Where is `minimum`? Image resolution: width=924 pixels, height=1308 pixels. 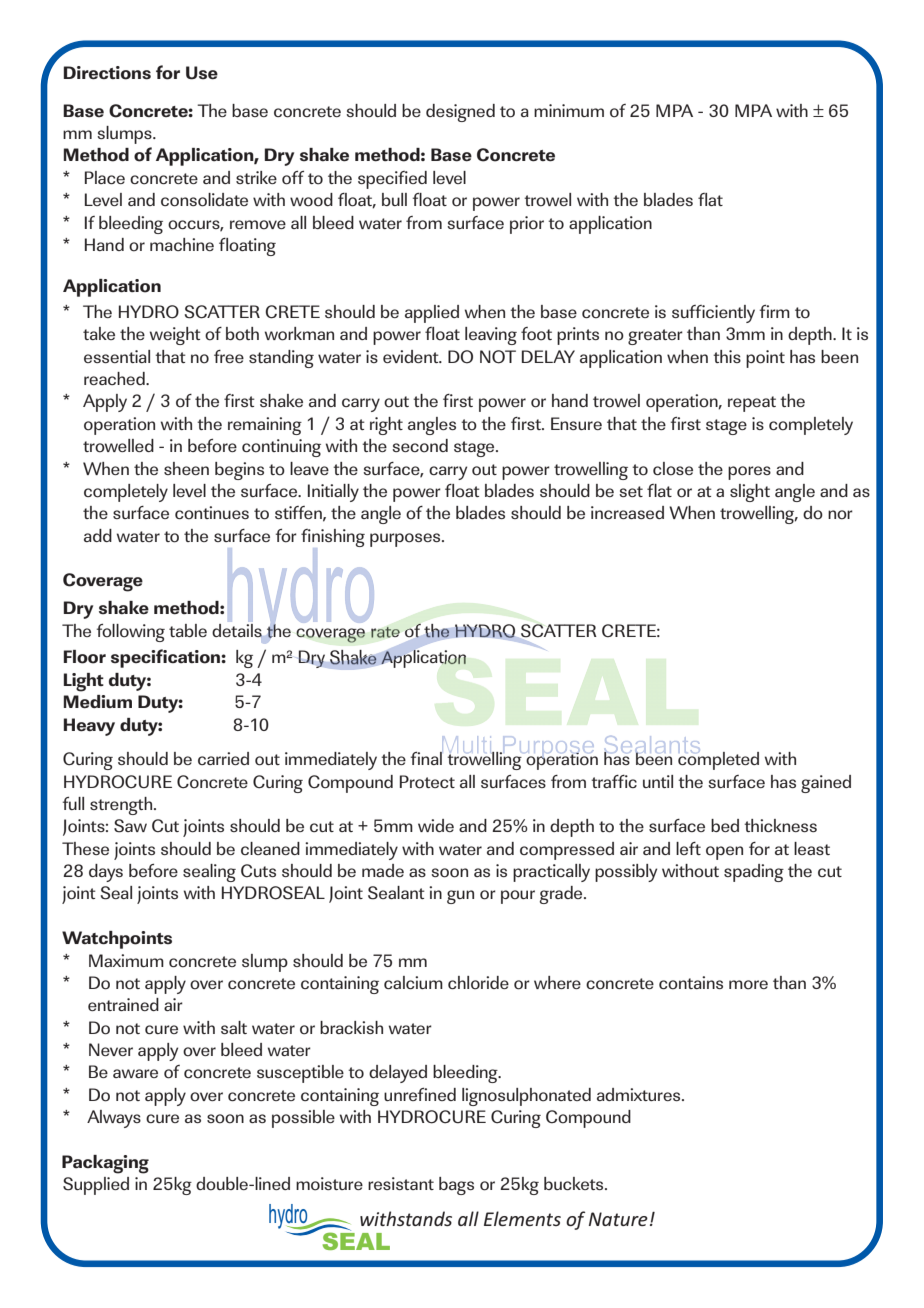 minimum is located at coordinates (569, 110).
